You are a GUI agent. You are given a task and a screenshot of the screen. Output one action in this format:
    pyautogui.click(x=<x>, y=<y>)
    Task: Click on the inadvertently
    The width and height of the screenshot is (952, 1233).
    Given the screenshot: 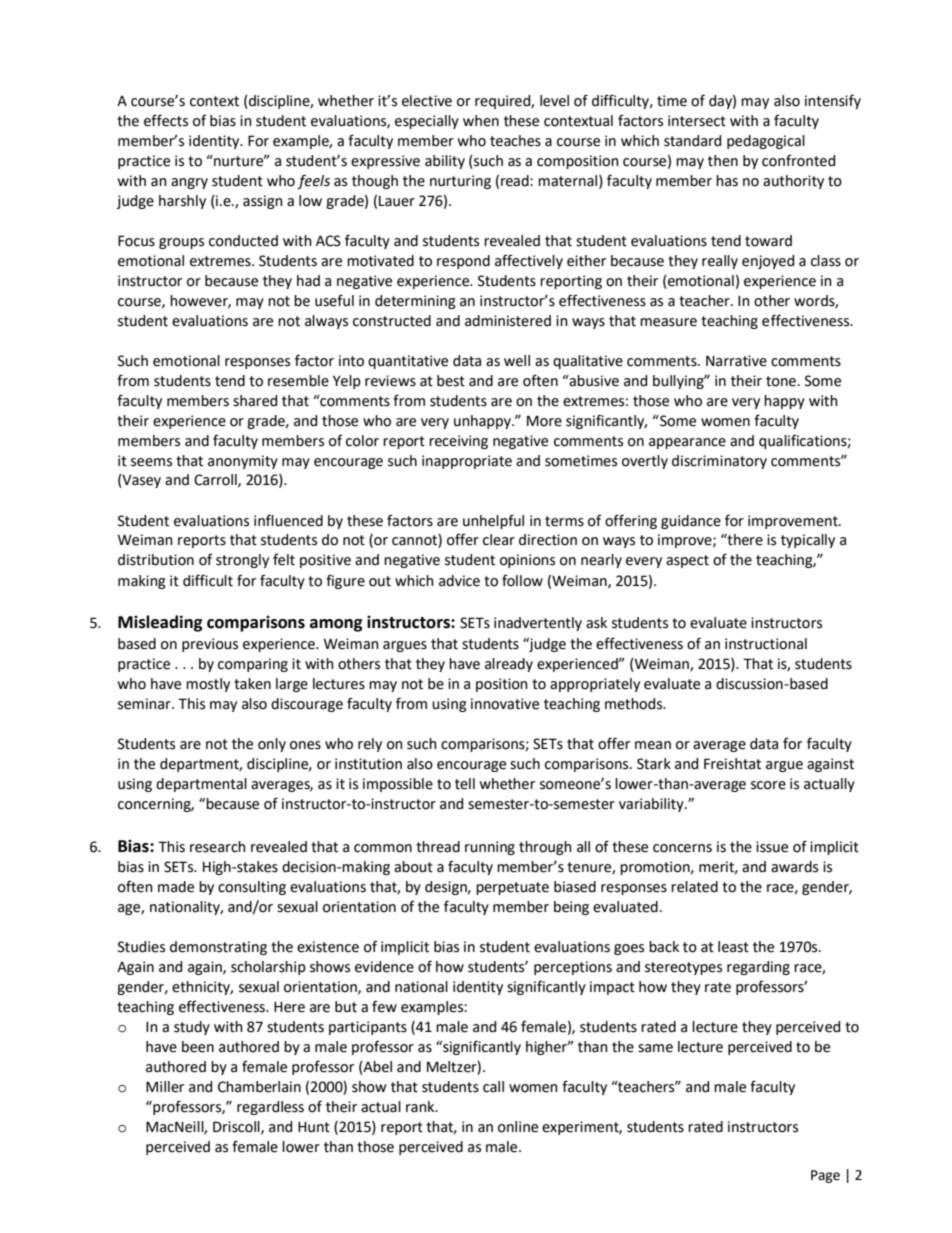 What is the action you would take?
    pyautogui.click(x=538, y=624)
